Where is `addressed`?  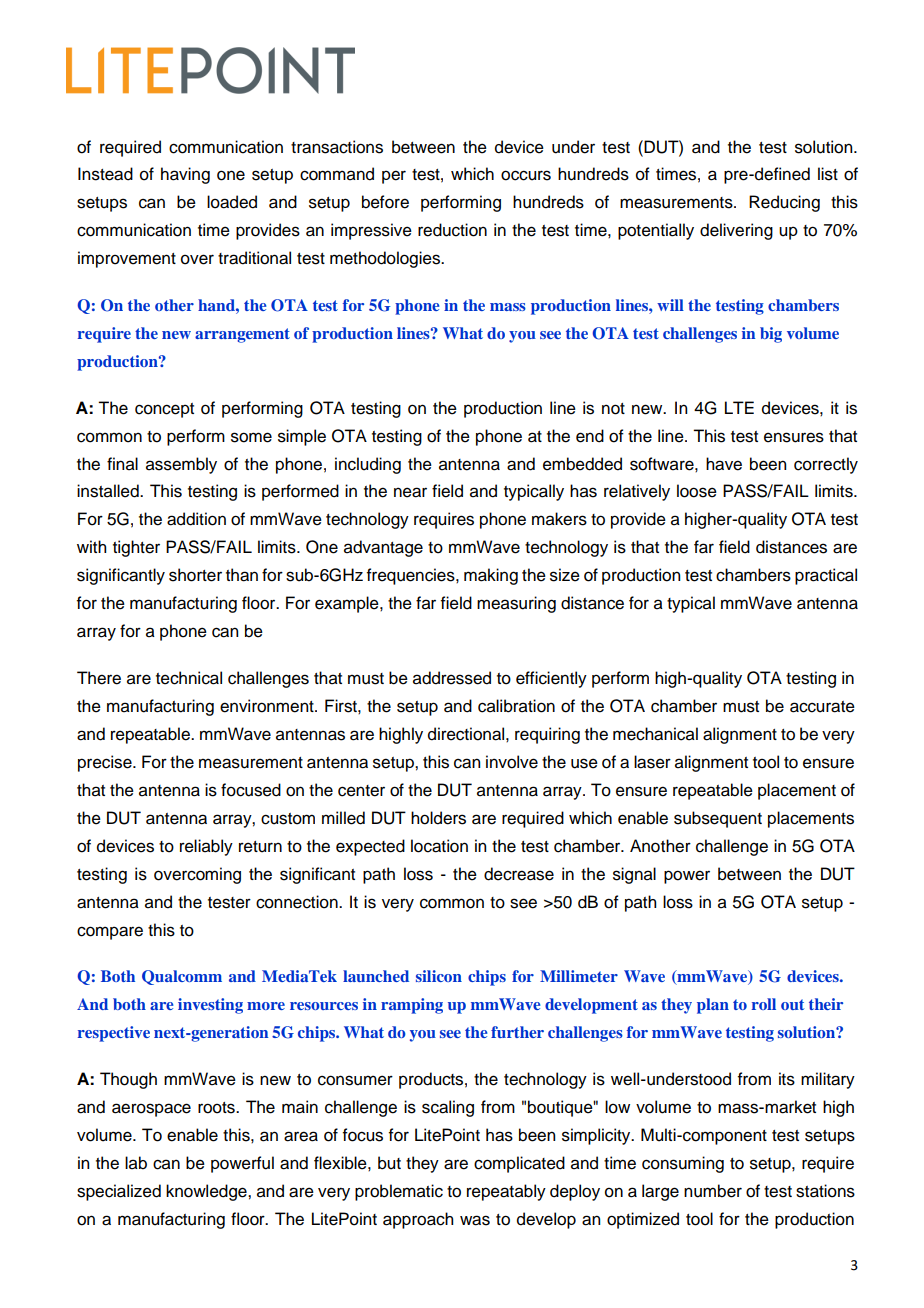 addressed is located at coordinates (452, 678).
